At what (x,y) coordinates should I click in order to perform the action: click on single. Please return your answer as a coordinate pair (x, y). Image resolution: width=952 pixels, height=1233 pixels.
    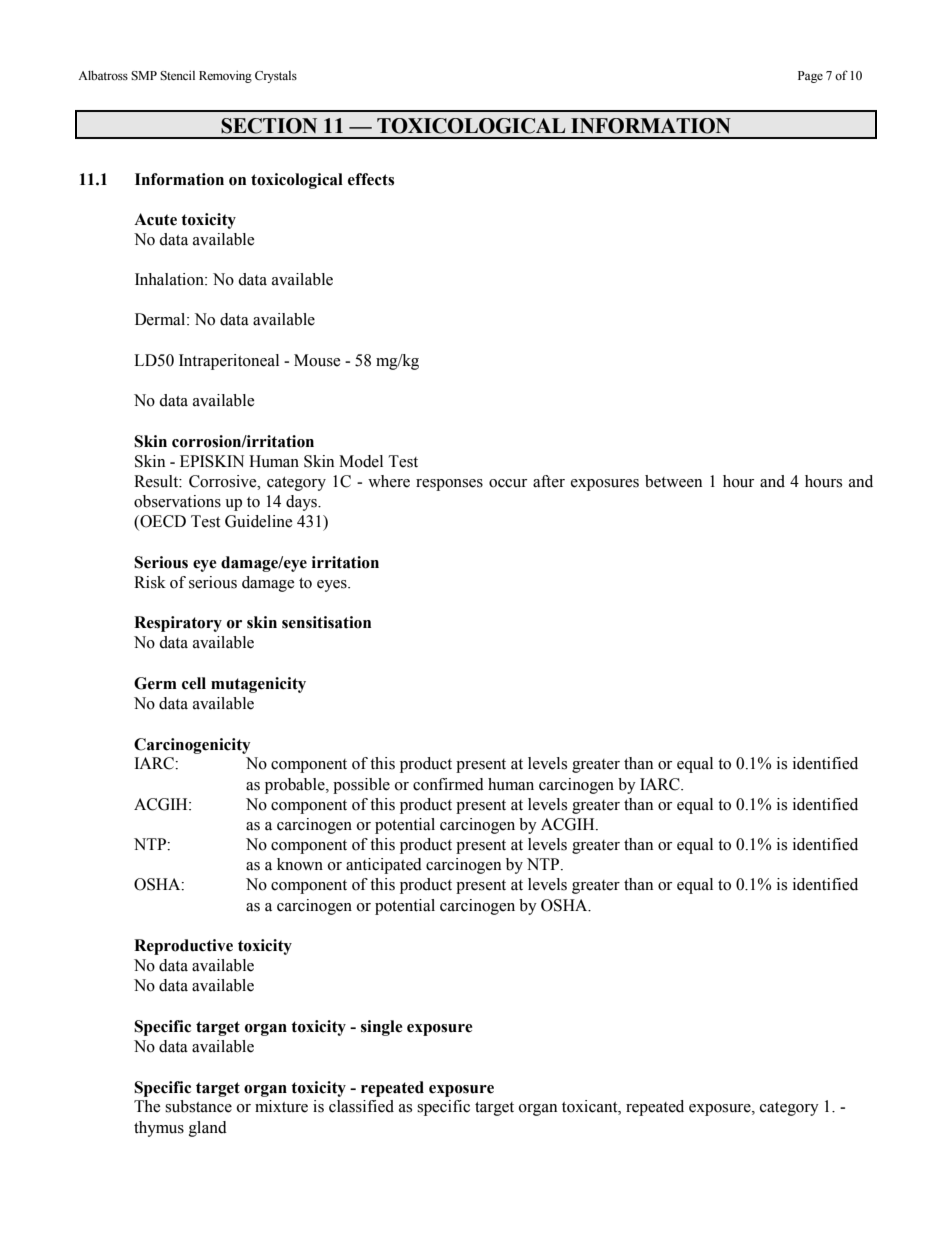
    Looking at the image, I should click on (382, 1028).
